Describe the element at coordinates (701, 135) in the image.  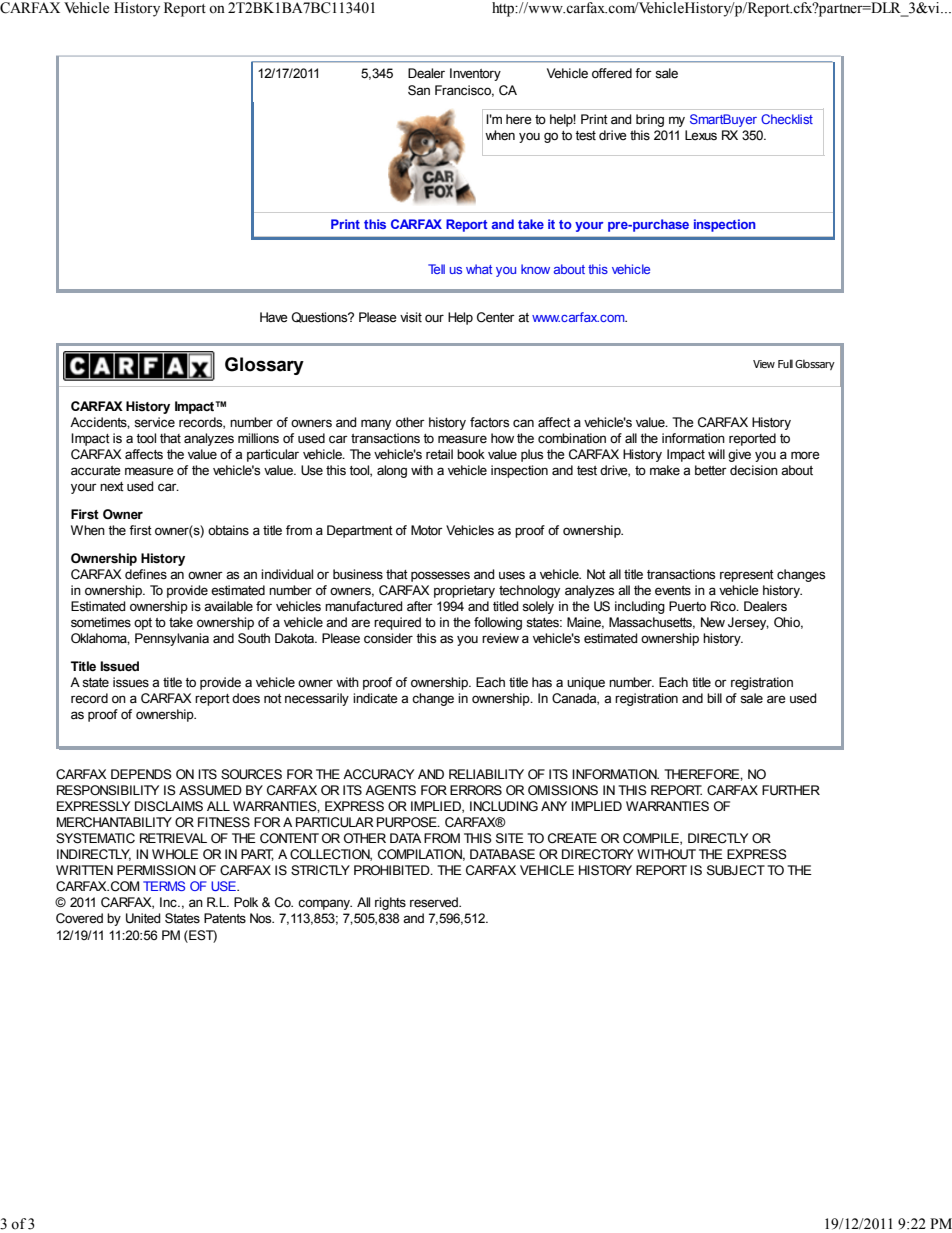
I see `Lexus` at that location.
